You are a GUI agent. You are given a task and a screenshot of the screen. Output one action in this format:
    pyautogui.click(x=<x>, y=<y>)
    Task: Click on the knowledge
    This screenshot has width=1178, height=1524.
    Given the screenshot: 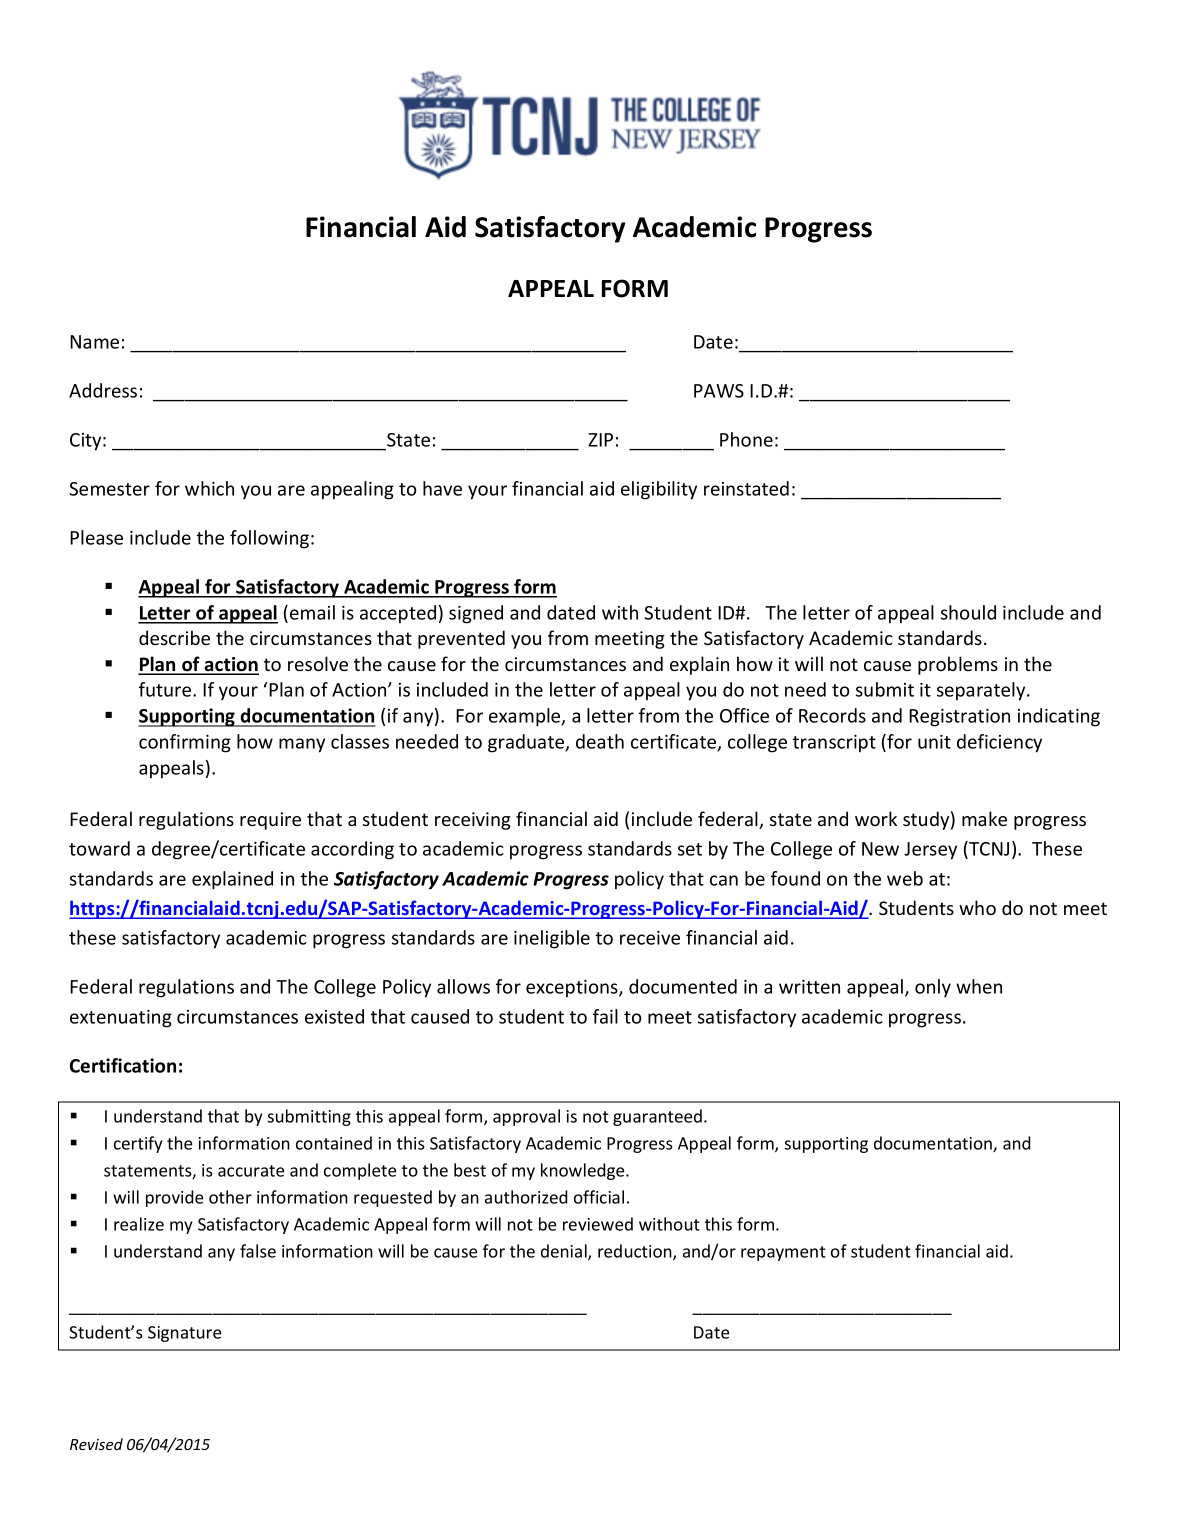 What is the action you would take?
    pyautogui.click(x=584, y=1171)
